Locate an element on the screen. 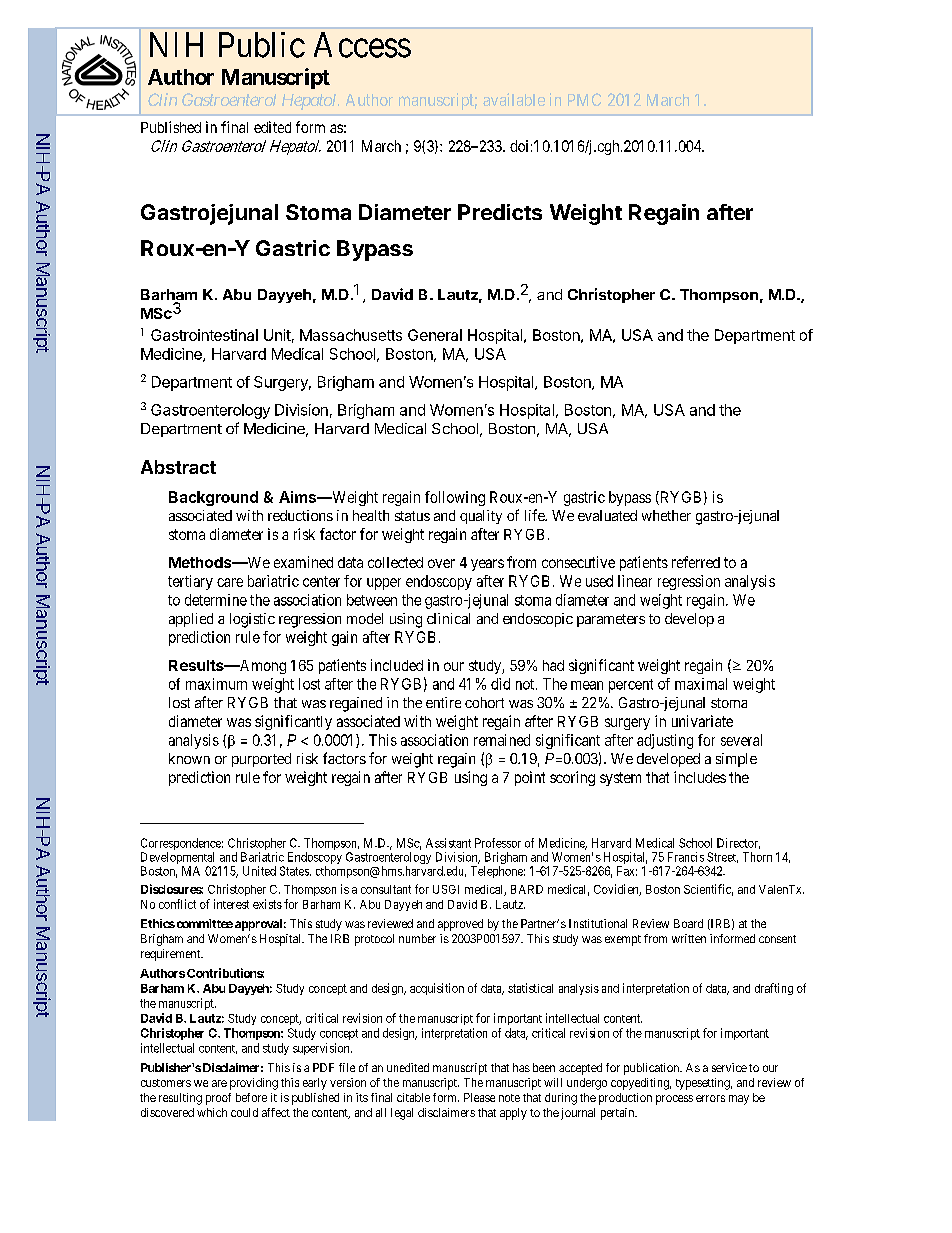  Access is located at coordinates (362, 45).
